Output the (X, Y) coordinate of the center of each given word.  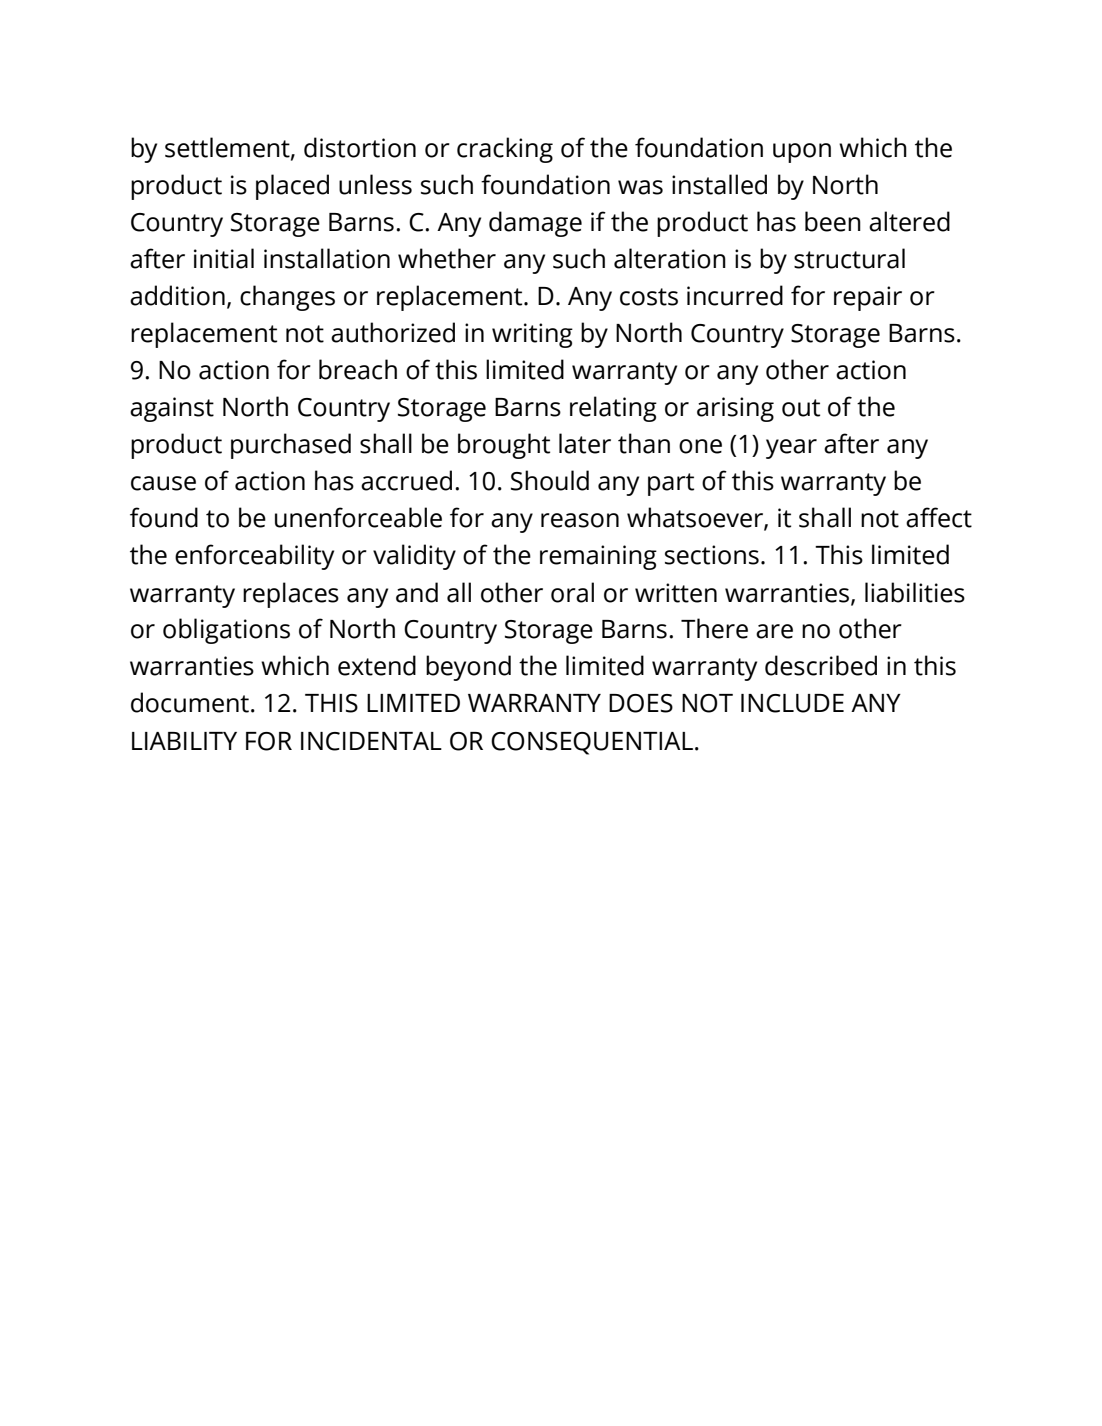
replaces (291, 595)
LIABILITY (184, 741)
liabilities (915, 592)
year (791, 449)
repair (868, 298)
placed (292, 187)
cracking (505, 150)
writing (532, 335)
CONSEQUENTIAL (592, 743)
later (585, 443)
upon (802, 153)
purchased (291, 446)
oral (572, 592)
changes (287, 298)
